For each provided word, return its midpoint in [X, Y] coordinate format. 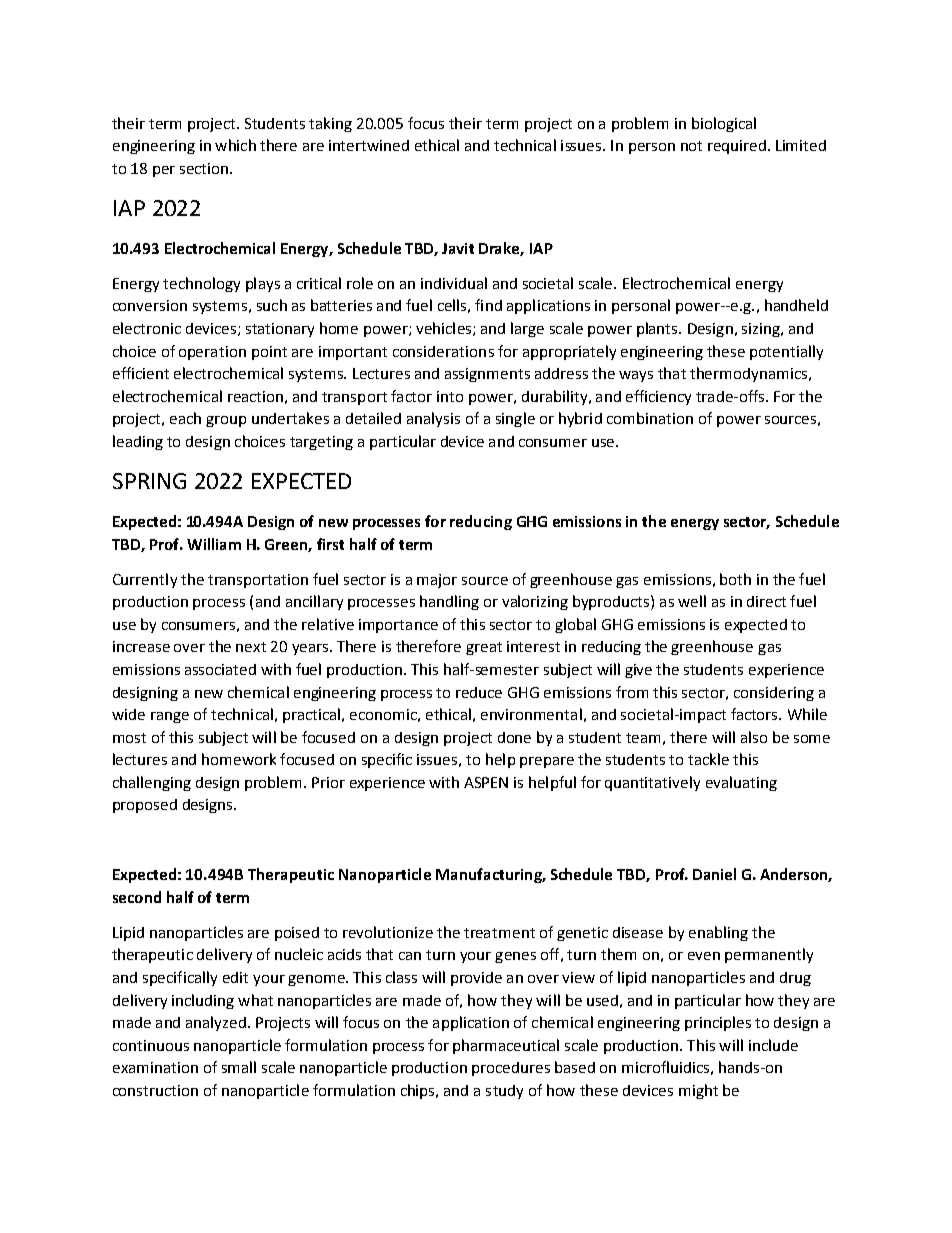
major [437, 581]
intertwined [369, 145]
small [239, 1067]
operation [212, 353]
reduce [479, 692]
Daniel [714, 874]
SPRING [149, 481]
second [137, 897]
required [737, 147]
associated [220, 669]
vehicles [445, 329]
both [735, 579]
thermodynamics [750, 374]
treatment [499, 933]
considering [774, 694]
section [204, 168]
